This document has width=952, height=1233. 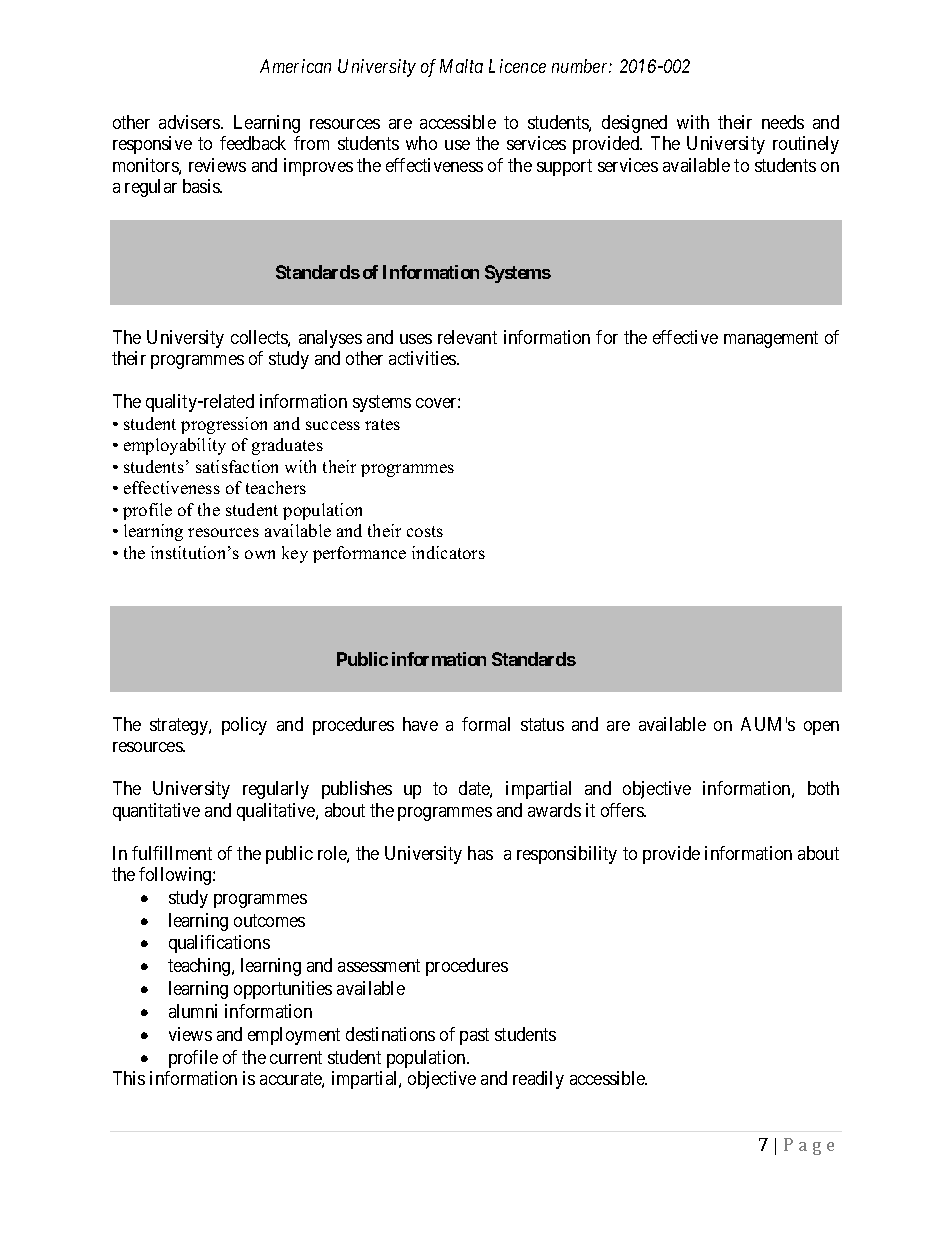 I want to click on alumni, so click(x=193, y=1011).
